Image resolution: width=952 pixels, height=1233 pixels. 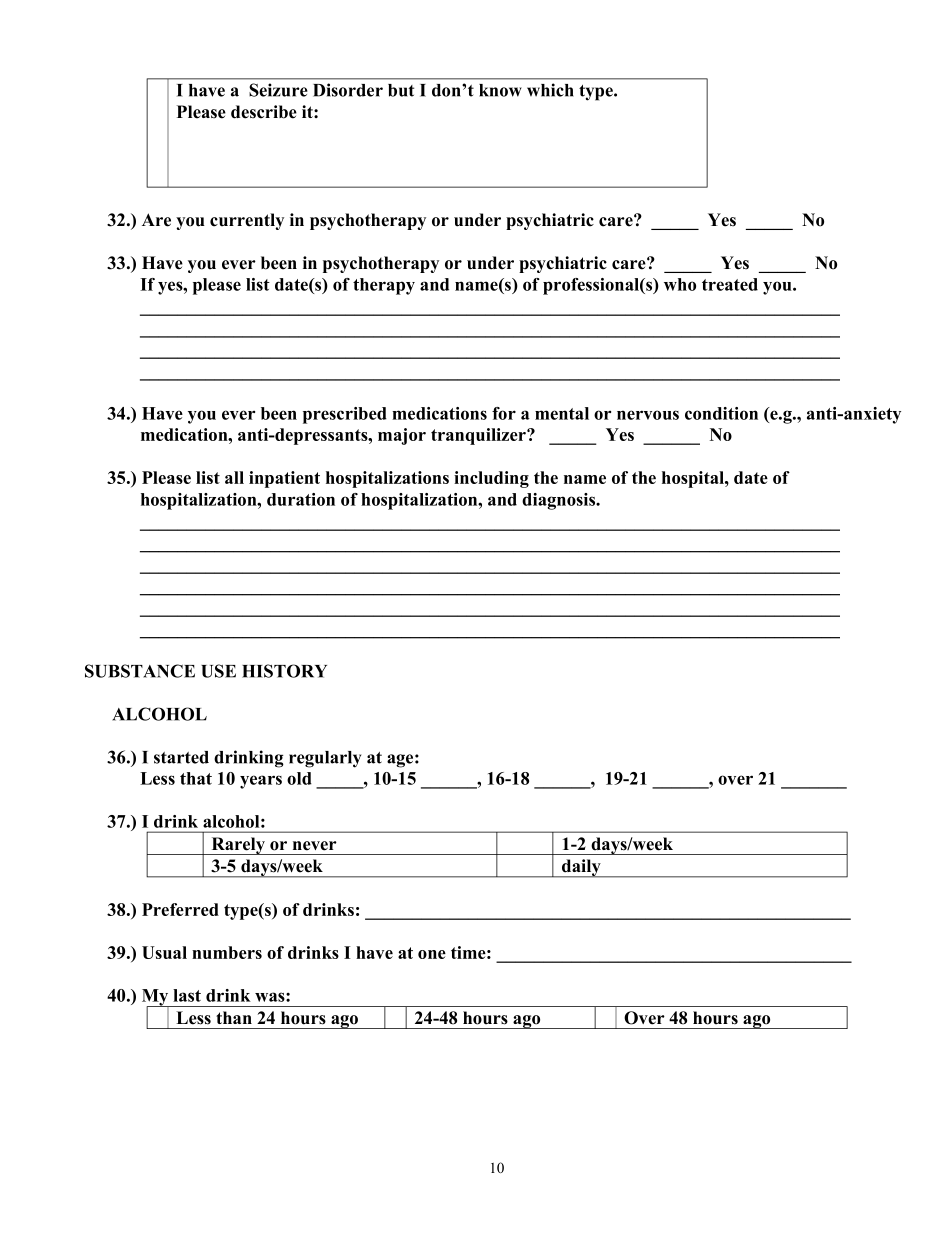 What do you see at coordinates (264, 112) in the screenshot?
I see `describe` at bounding box center [264, 112].
